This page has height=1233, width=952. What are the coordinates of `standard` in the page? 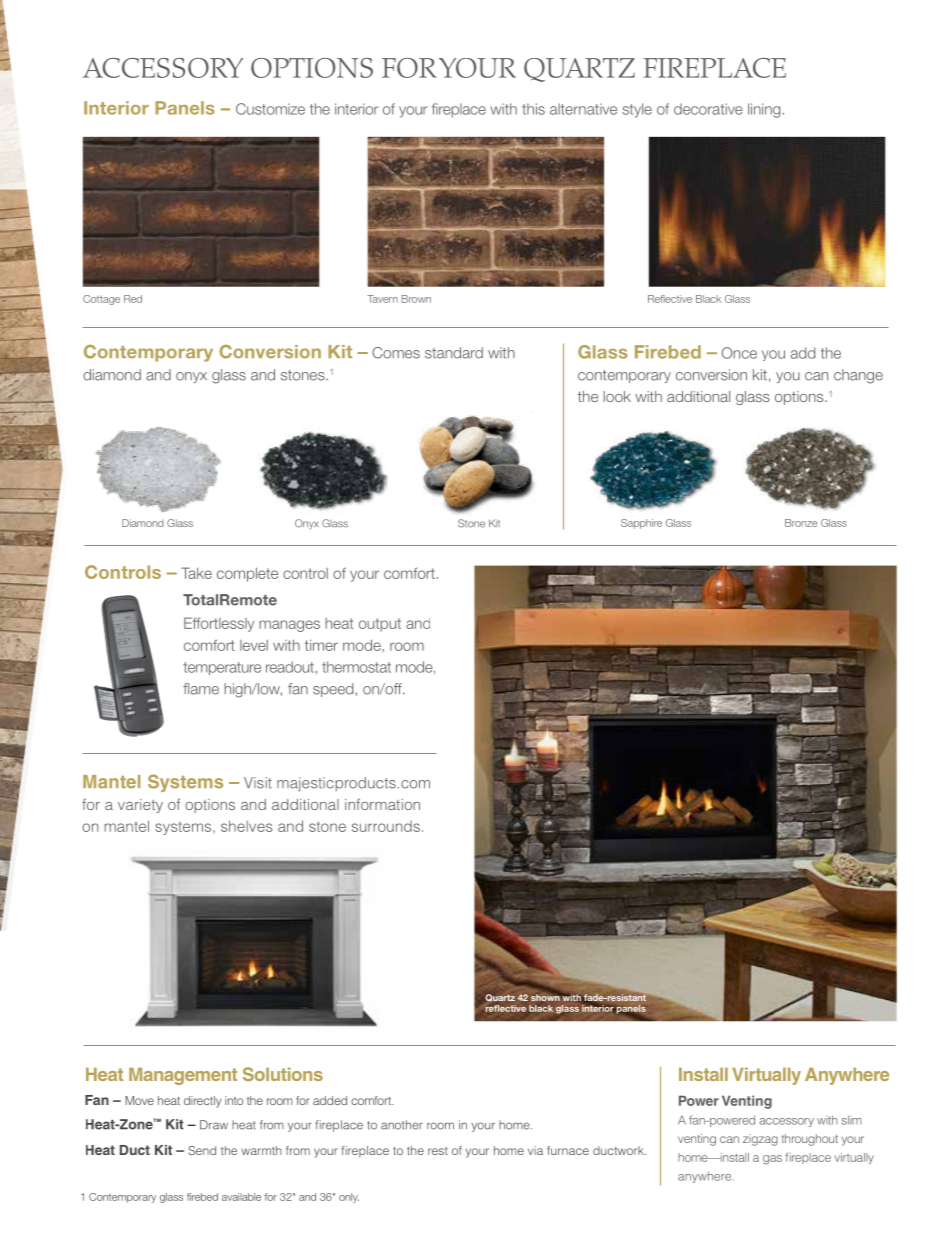 It's located at (454, 353).
